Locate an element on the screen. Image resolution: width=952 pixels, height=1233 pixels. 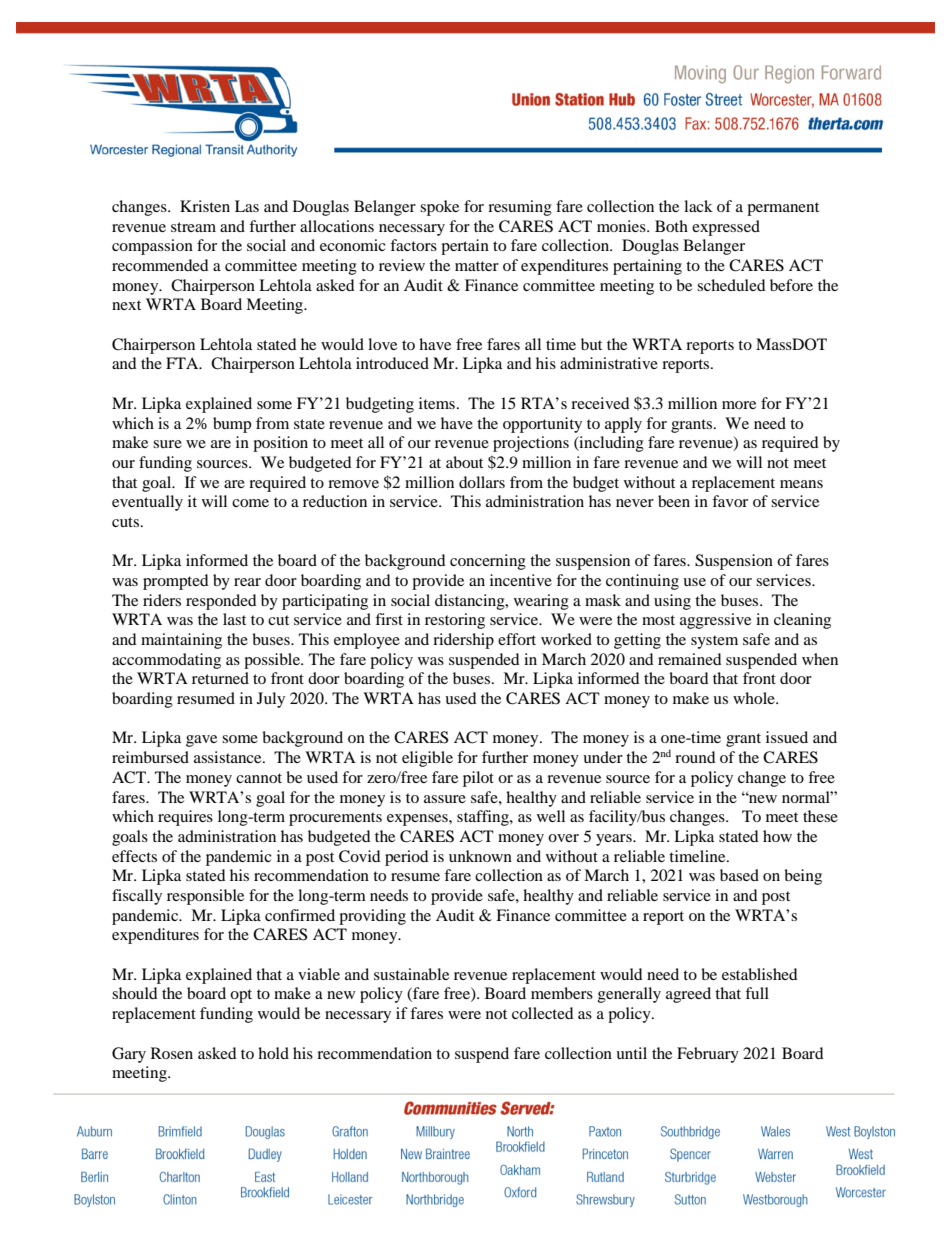
expressed is located at coordinates (726, 228).
